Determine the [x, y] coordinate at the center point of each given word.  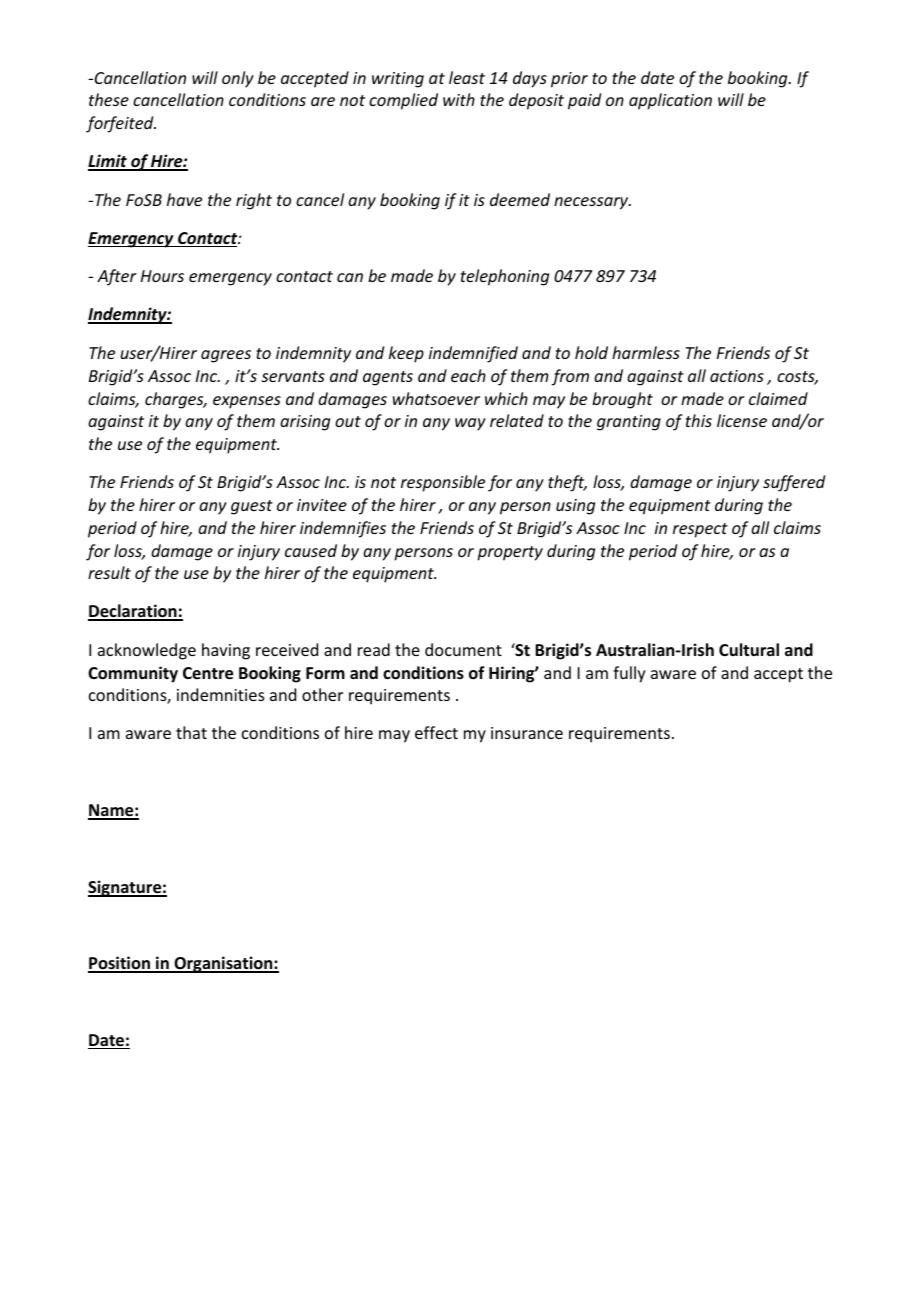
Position [120, 964]
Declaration [133, 612]
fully [629, 674]
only [238, 79]
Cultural [749, 649]
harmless [646, 352]
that [191, 732]
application [670, 101]
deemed [520, 199]
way [470, 424]
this [699, 420]
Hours [162, 276]
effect [436, 732]
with [459, 99]
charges [175, 400]
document [463, 649]
